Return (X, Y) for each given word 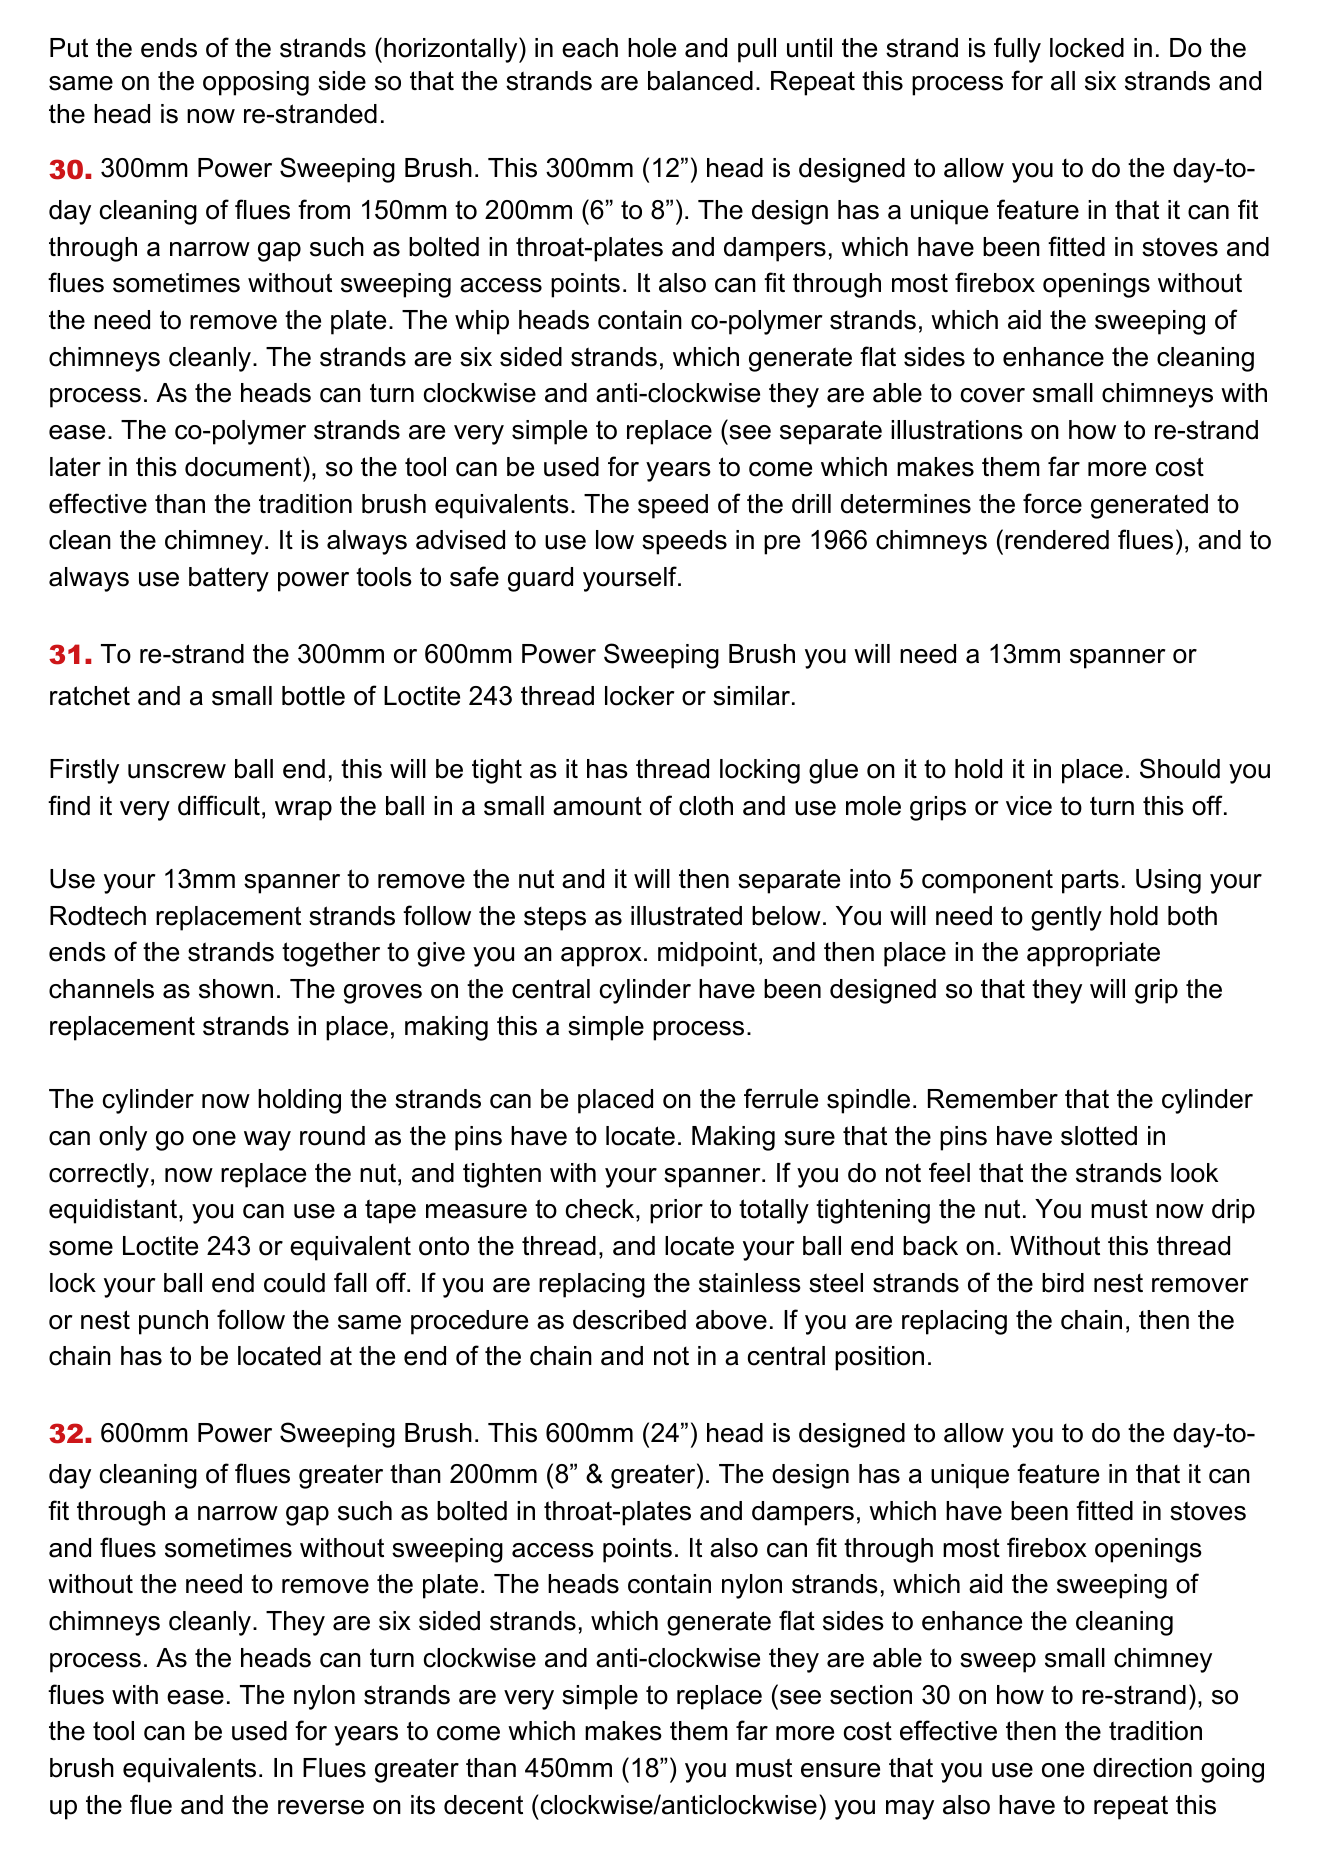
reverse (321, 1807)
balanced (700, 81)
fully (1017, 50)
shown (236, 989)
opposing (256, 83)
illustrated (686, 916)
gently (1066, 918)
